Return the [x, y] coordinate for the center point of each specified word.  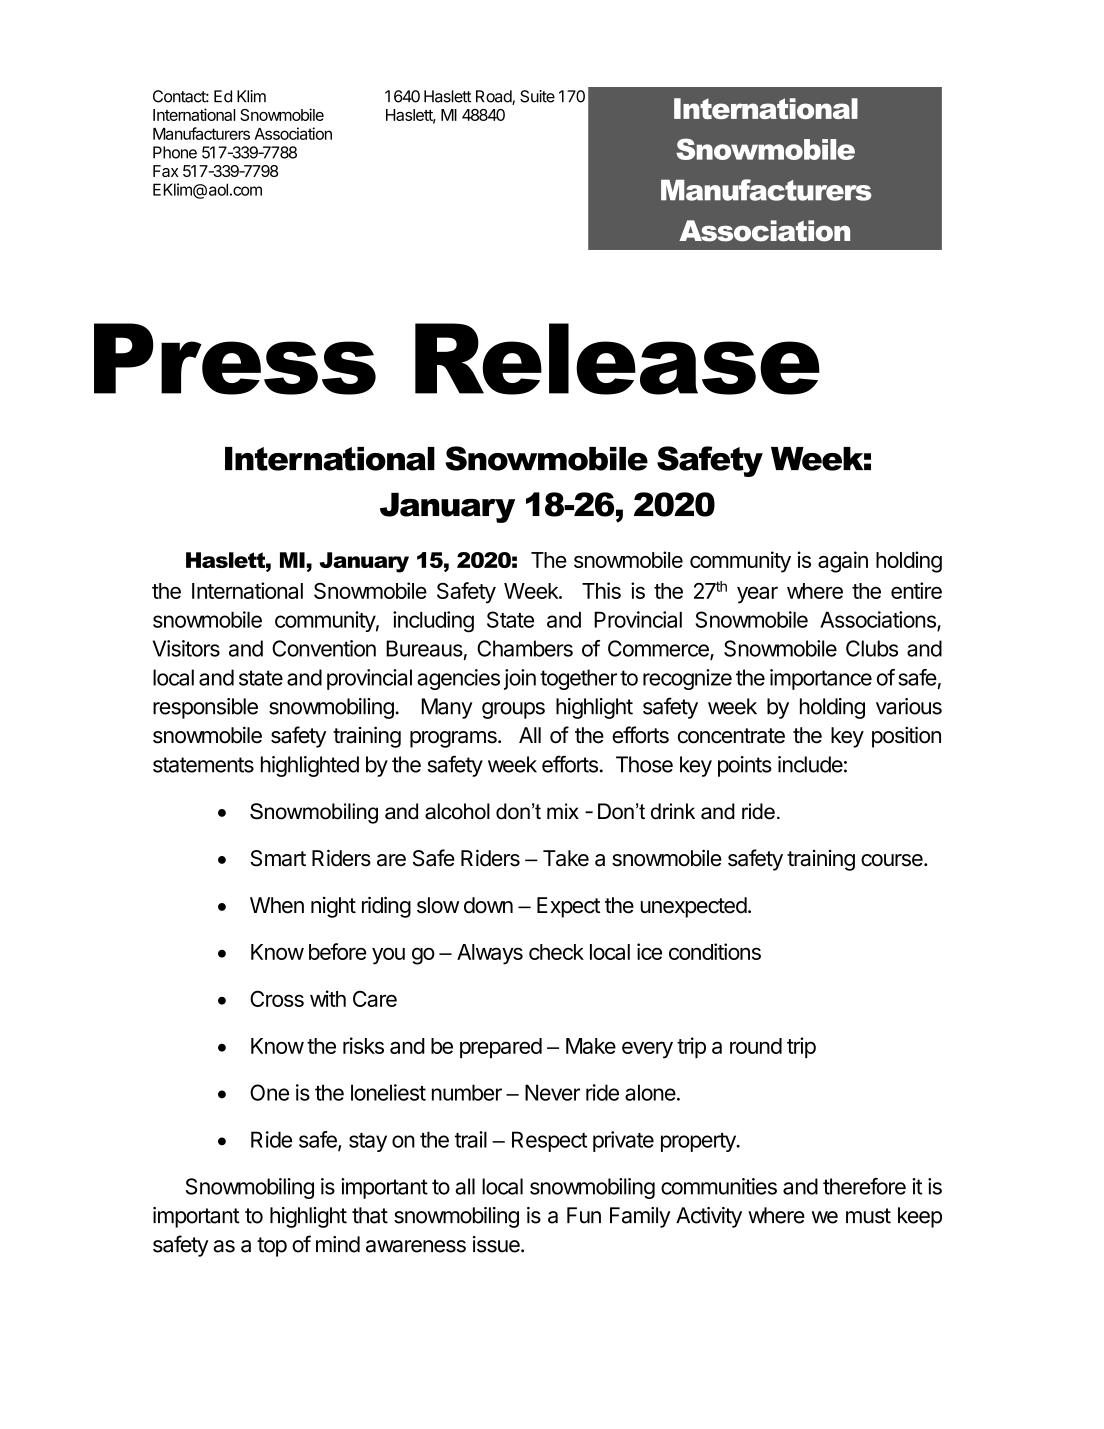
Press [235, 359]
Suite [537, 96]
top [272, 1247]
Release [617, 359]
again [843, 562]
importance [821, 679]
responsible [205, 708]
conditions [715, 951]
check [556, 952]
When [277, 905]
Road [494, 97]
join [520, 679]
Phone [175, 152]
